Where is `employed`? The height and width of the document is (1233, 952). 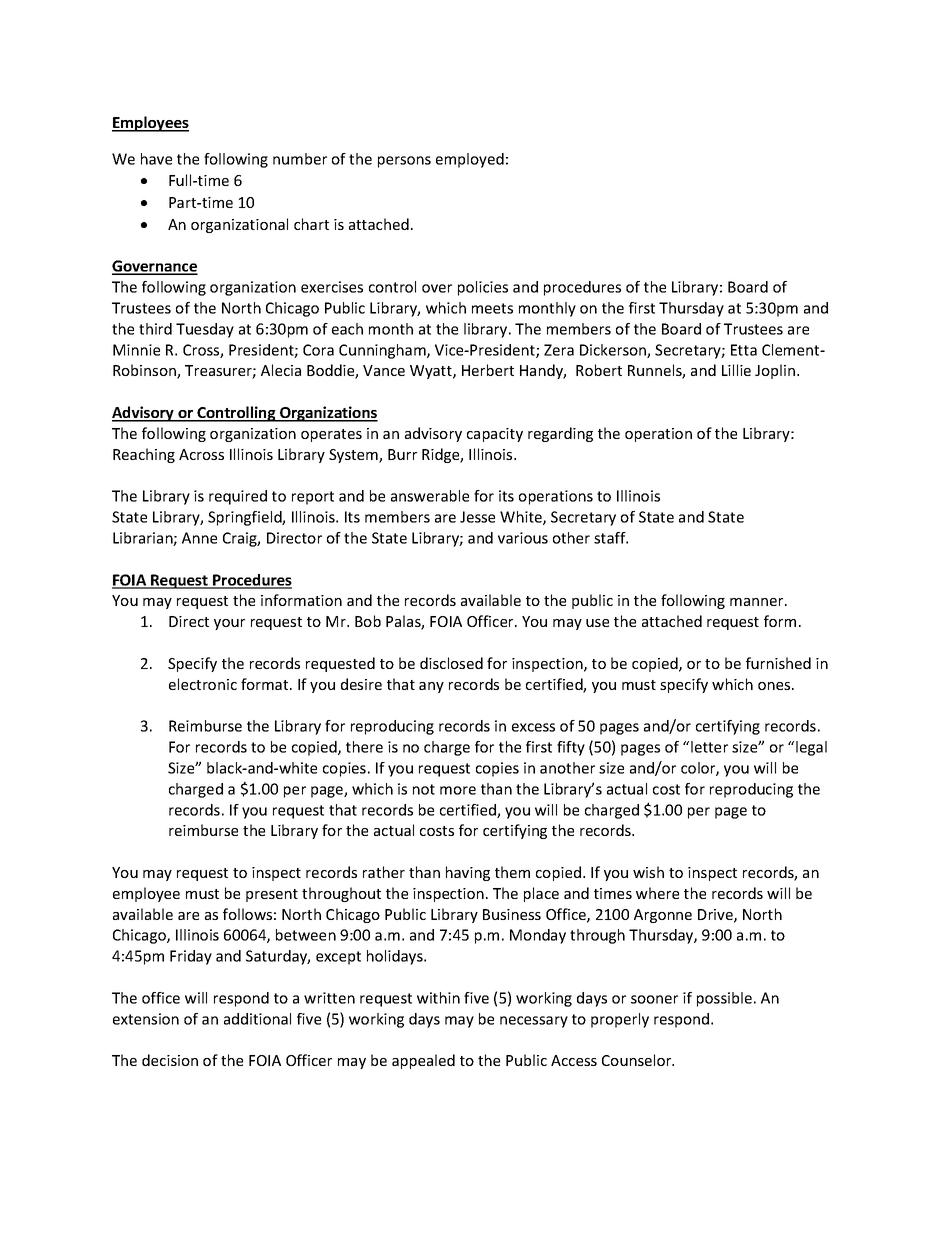
employed is located at coordinates (470, 160).
